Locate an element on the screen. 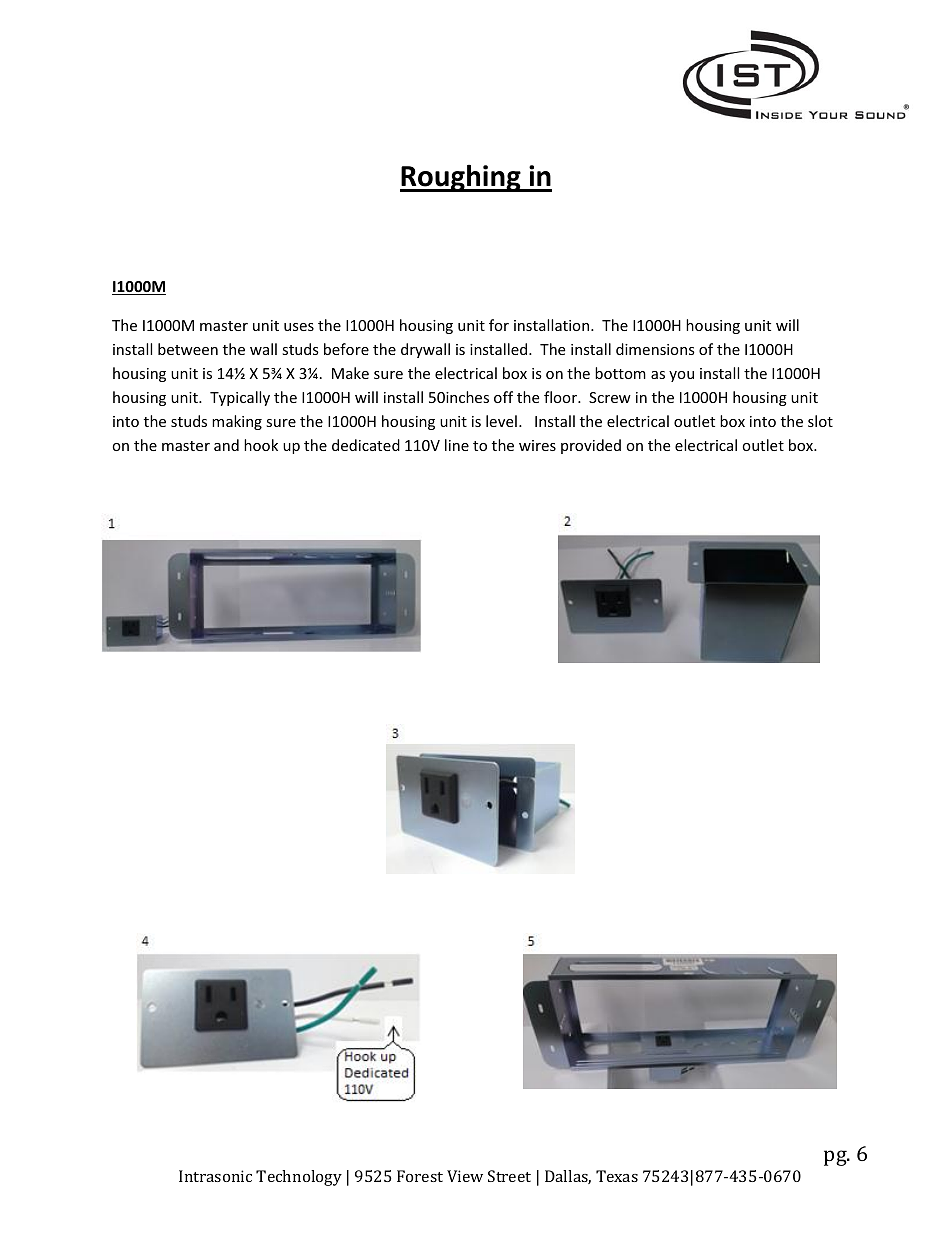  hook is located at coordinates (261, 445).
